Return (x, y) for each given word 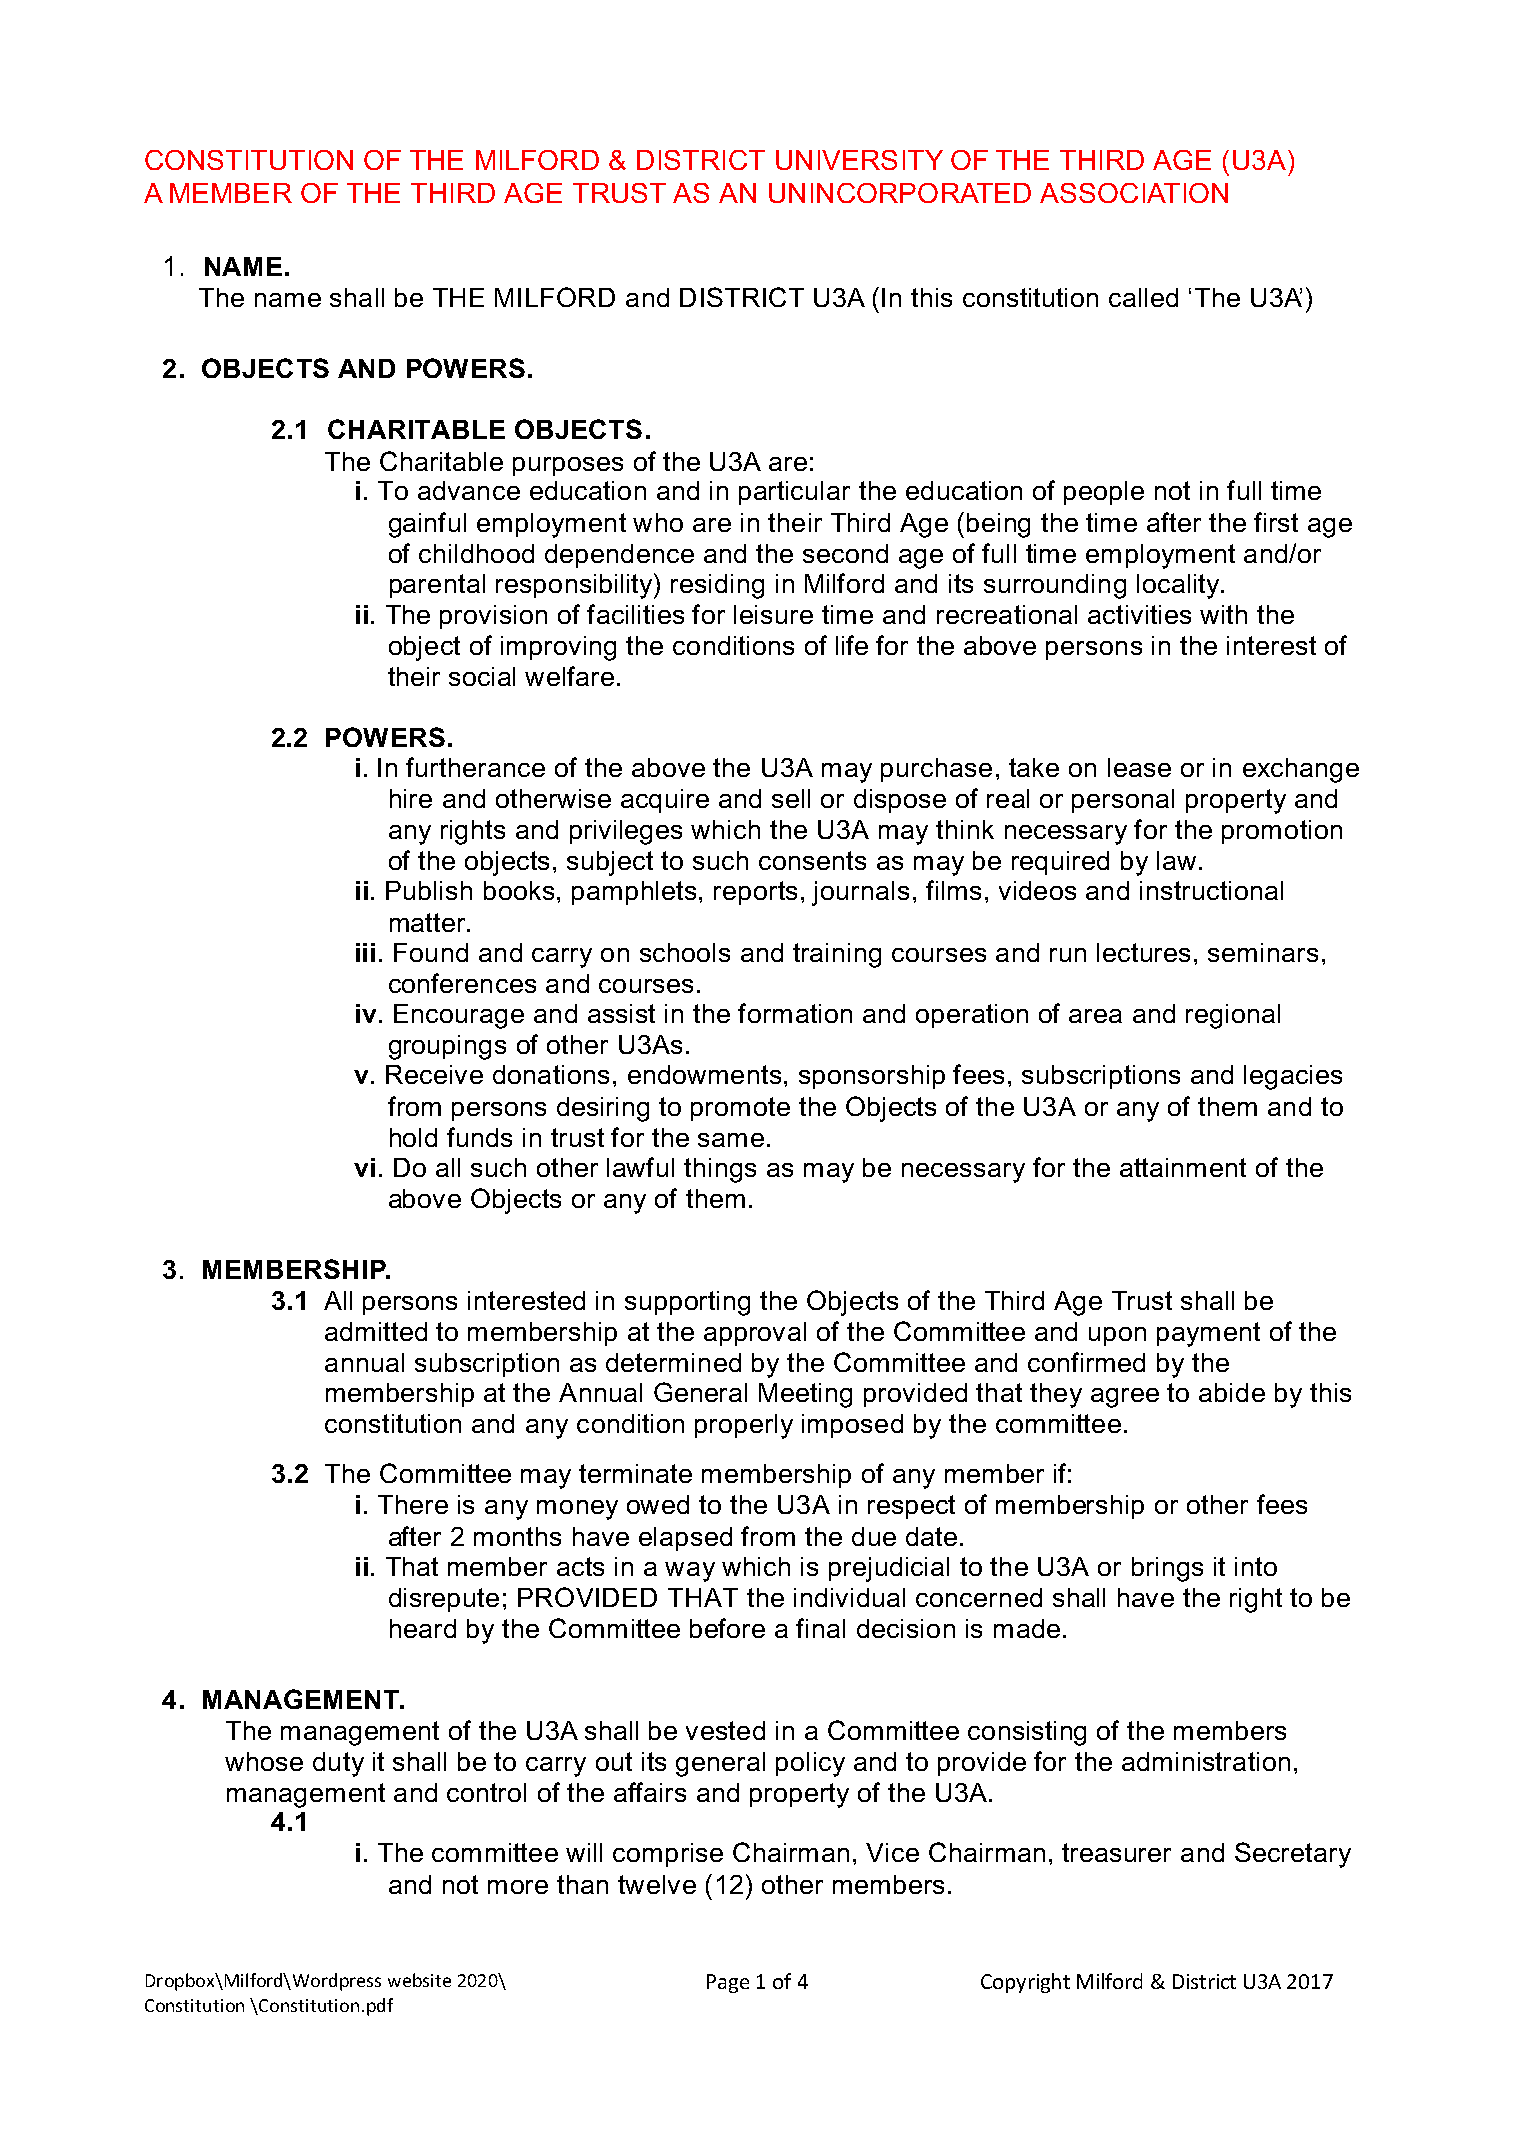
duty (338, 1764)
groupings (447, 1047)
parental (437, 586)
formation (795, 1013)
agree (1125, 1398)
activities (1139, 614)
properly (744, 1426)
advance (469, 490)
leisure (773, 614)
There (413, 1504)
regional (1233, 1016)
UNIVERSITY (859, 160)
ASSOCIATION (1134, 193)
